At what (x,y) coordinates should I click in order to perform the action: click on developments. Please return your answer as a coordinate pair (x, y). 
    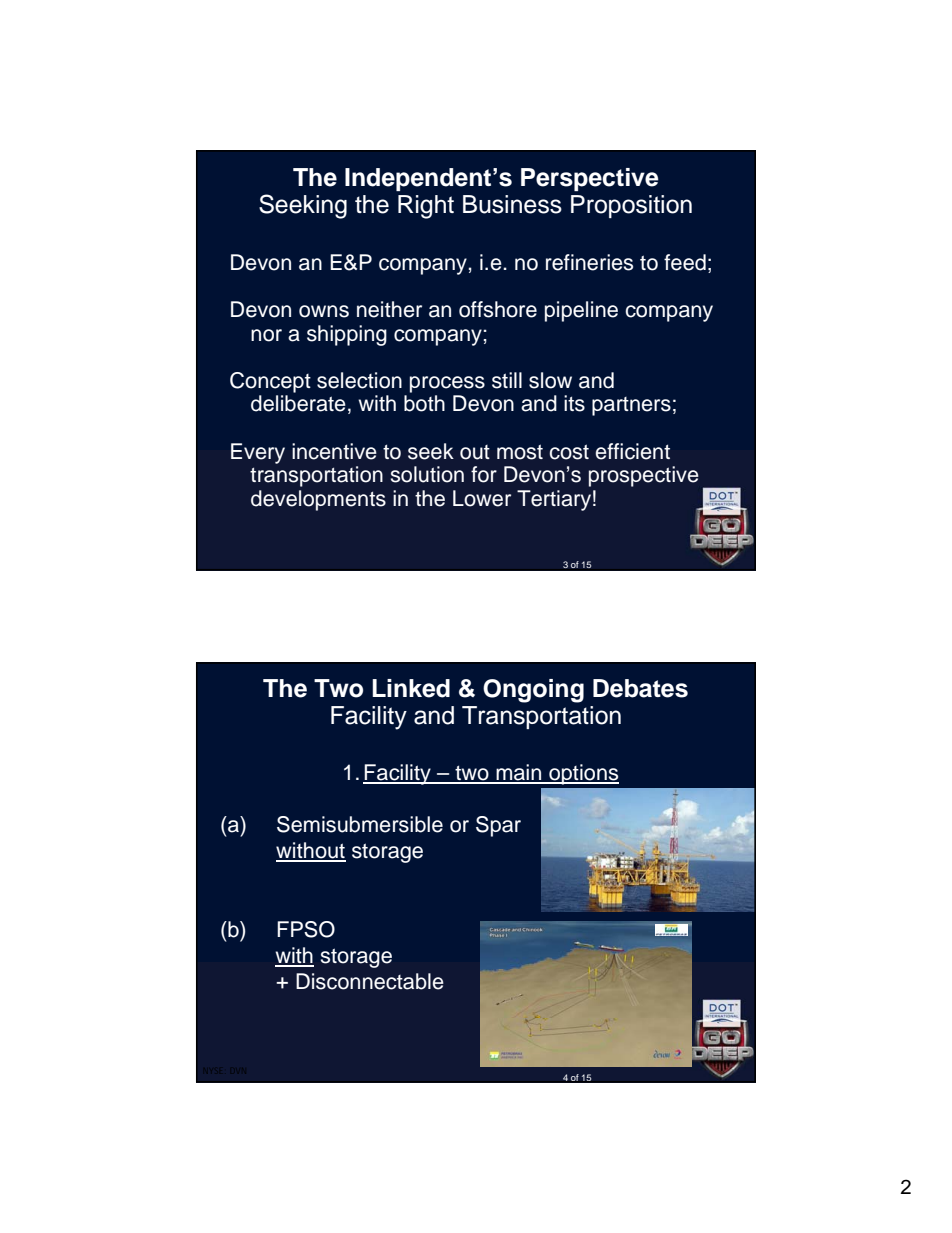
    Looking at the image, I should click on (318, 500).
